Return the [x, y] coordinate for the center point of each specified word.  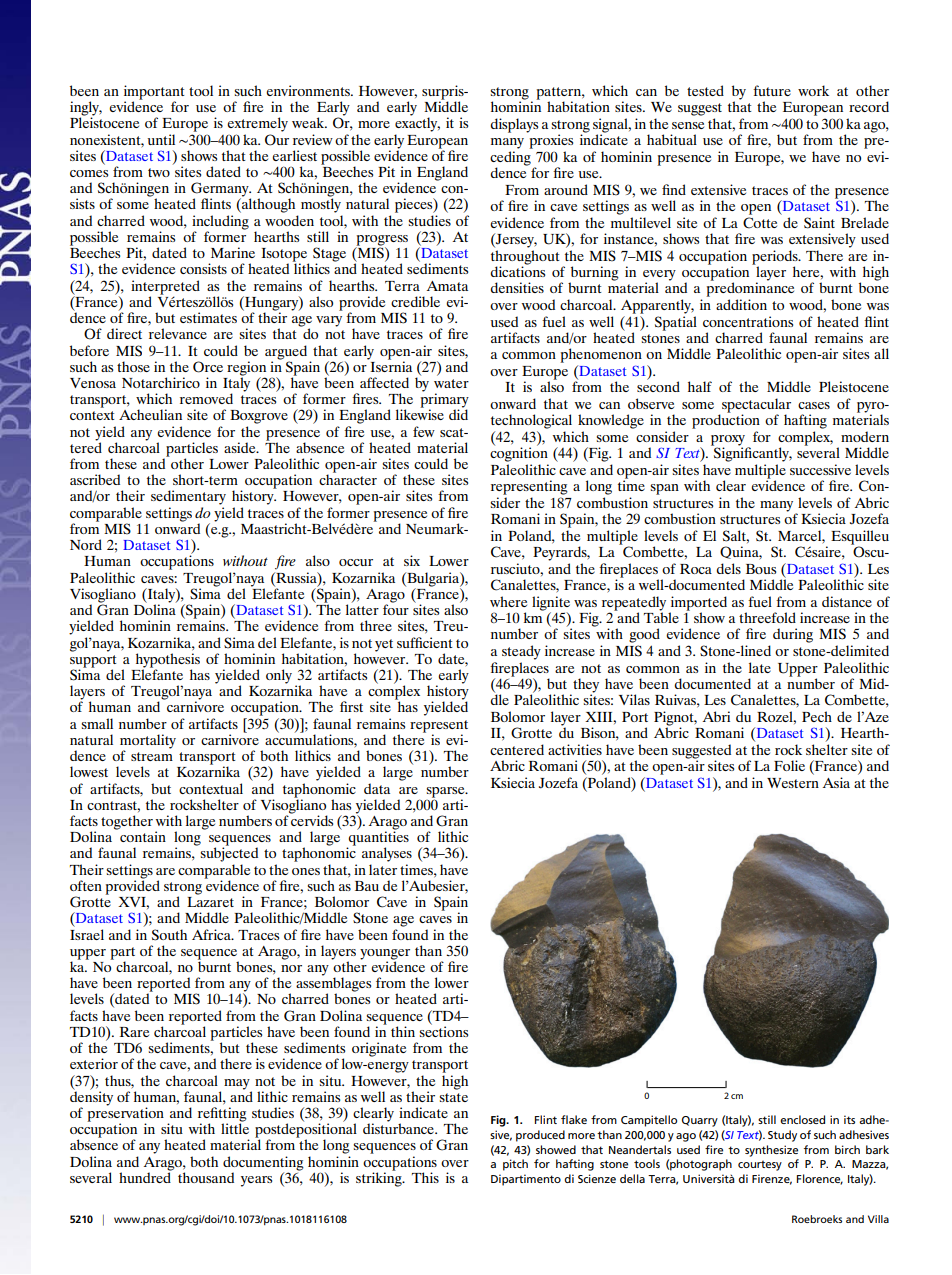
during [793, 635]
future [772, 90]
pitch [515, 1165]
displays [514, 125]
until [161, 139]
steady [521, 652]
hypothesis [168, 661]
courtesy [760, 1165]
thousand [206, 1177]
